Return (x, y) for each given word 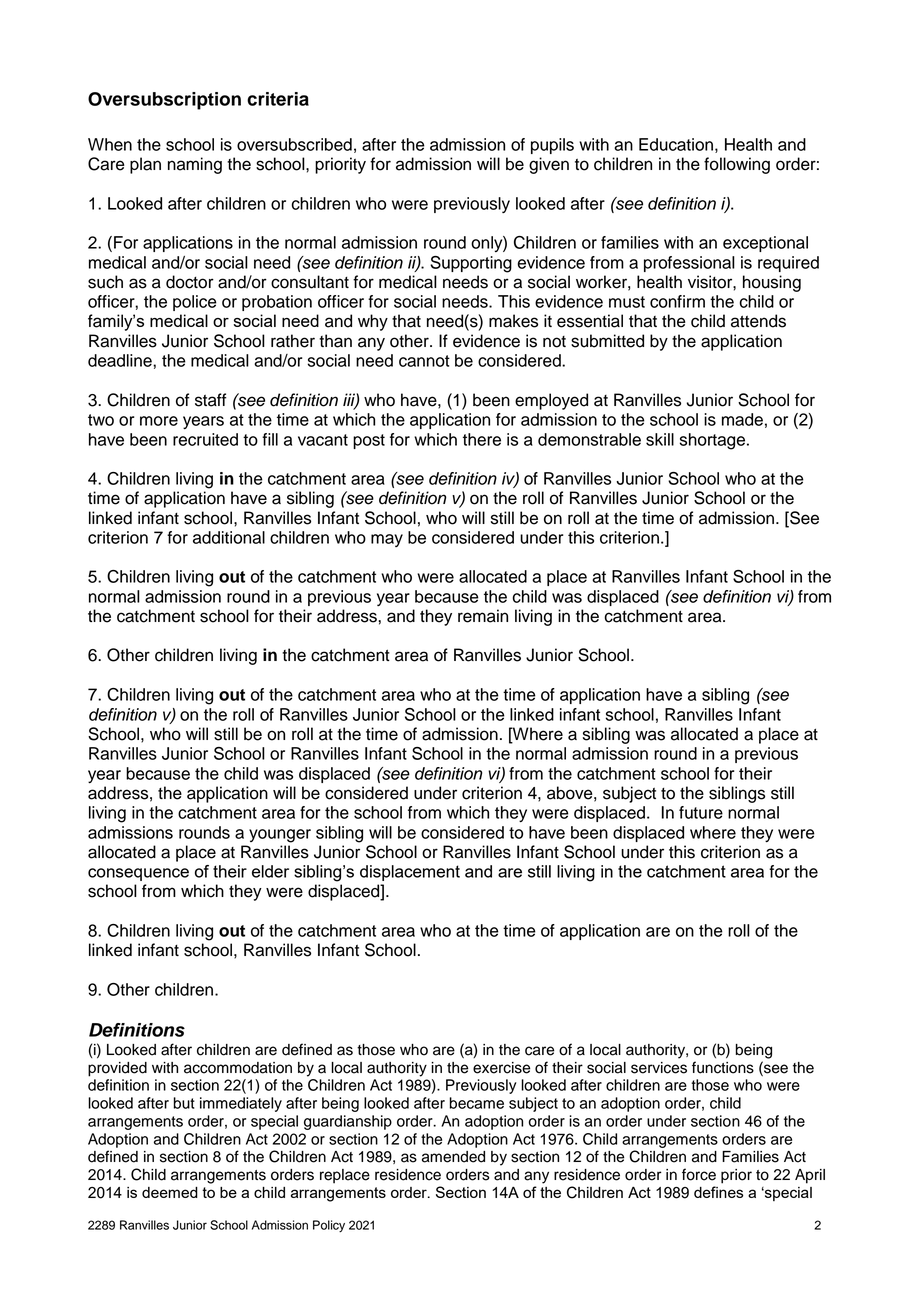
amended (453, 1157)
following (737, 165)
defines (718, 1192)
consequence (138, 874)
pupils (552, 146)
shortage (714, 441)
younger (280, 836)
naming (195, 165)
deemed (170, 1192)
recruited (205, 439)
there (482, 439)
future (701, 812)
